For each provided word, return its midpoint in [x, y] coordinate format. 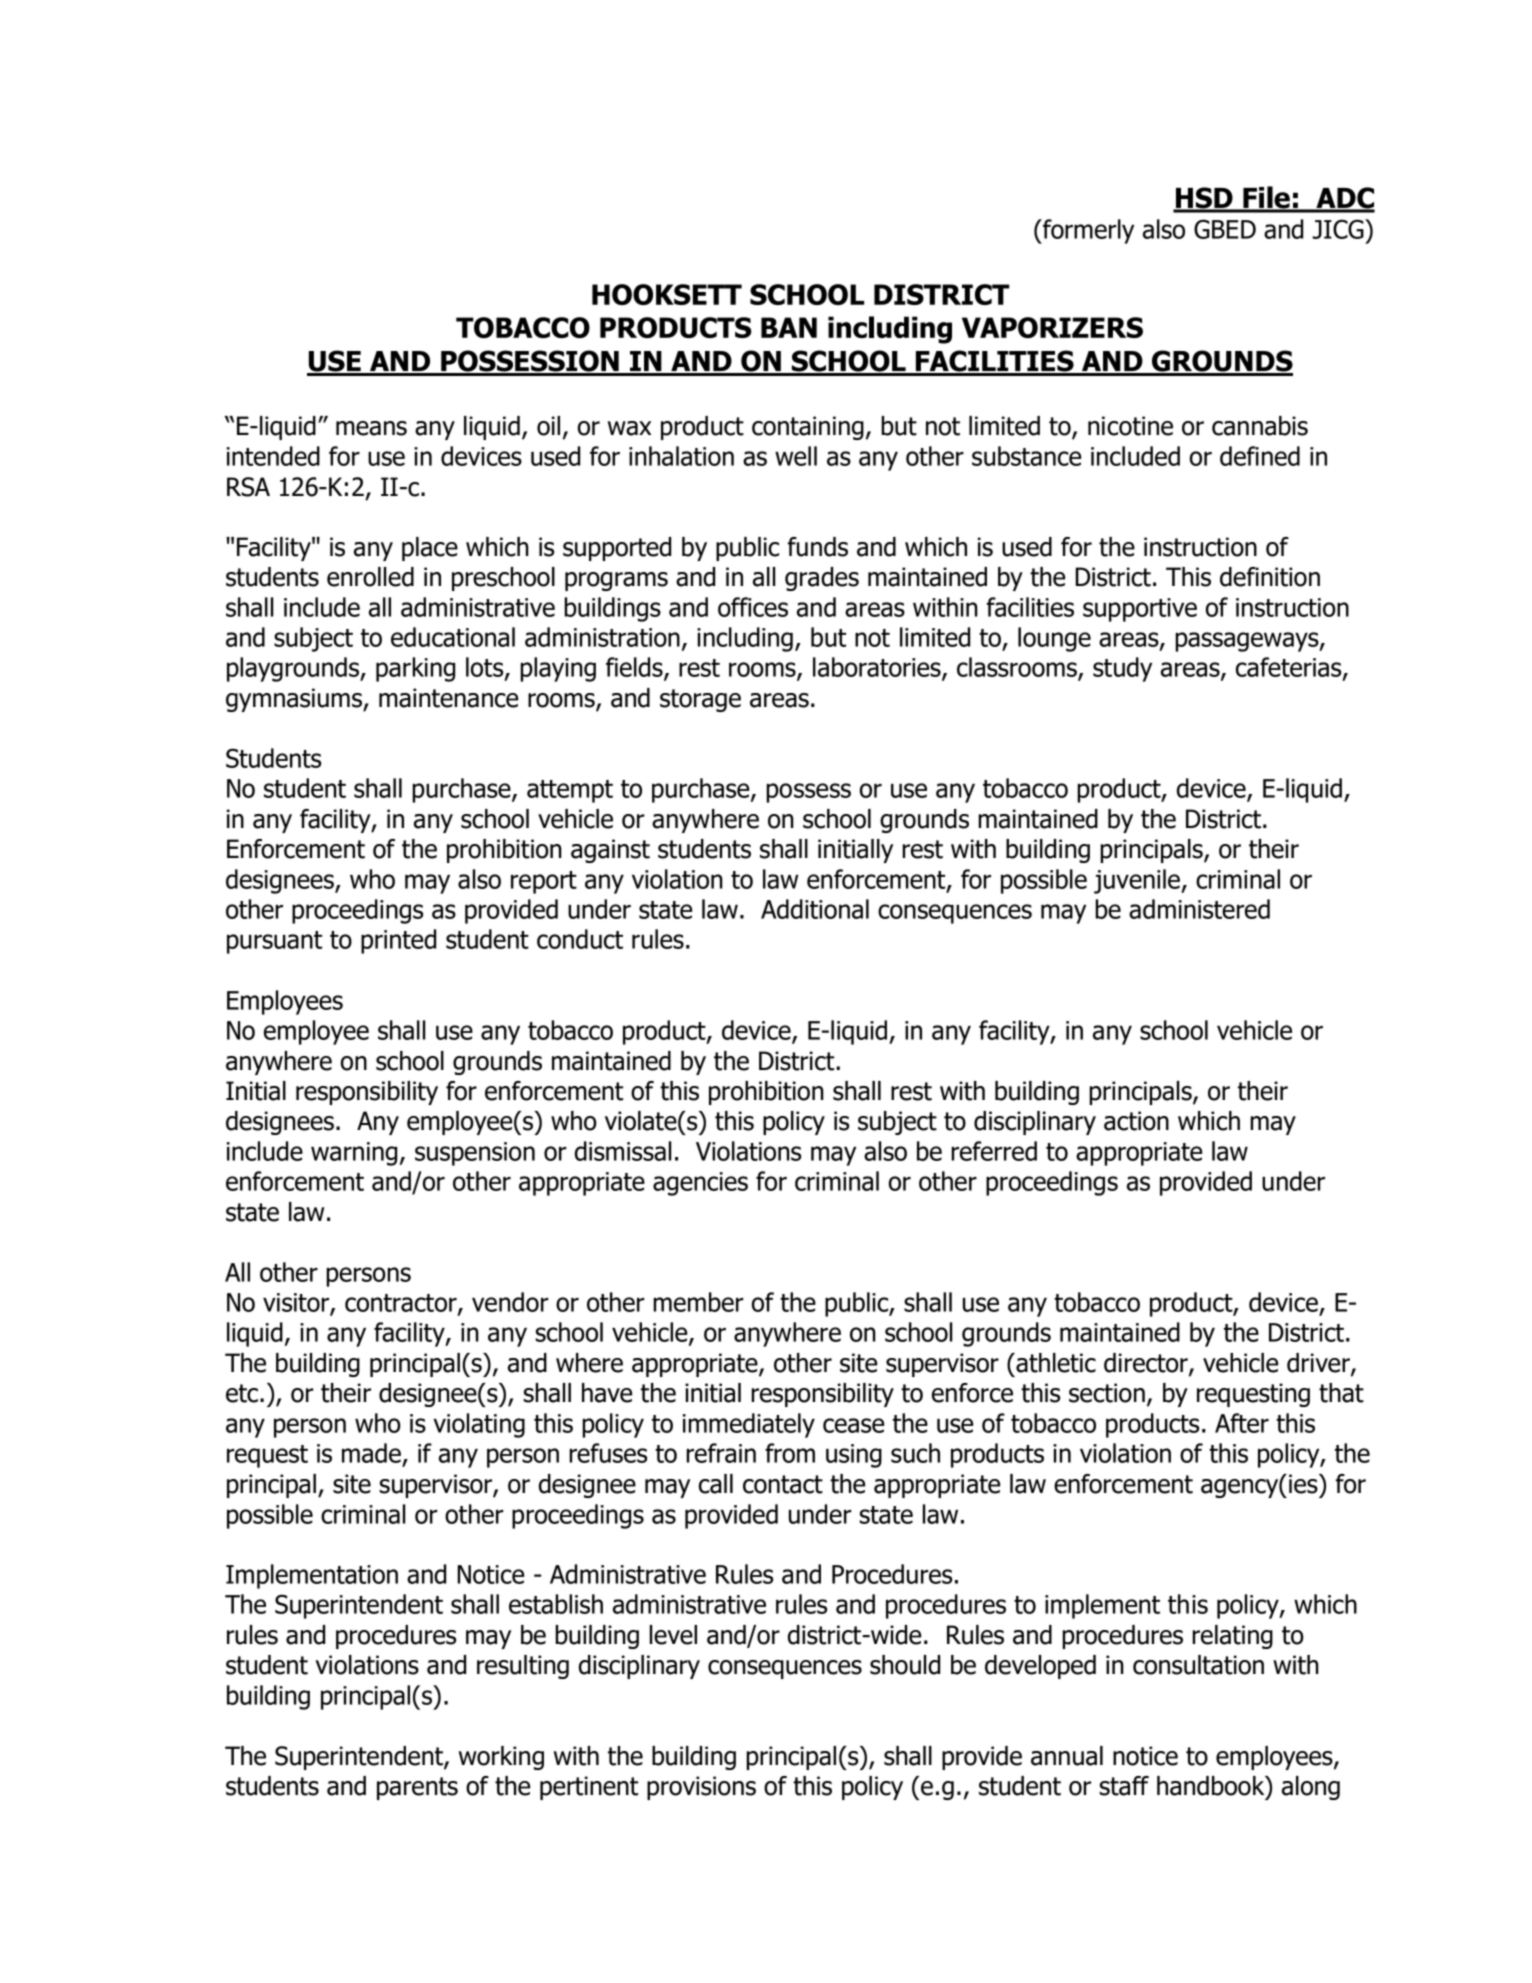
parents [417, 1788]
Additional [815, 909]
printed [398, 941]
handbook [1212, 1787]
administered [1199, 909]
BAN [789, 327]
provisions [701, 1788]
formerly [1087, 231]
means [371, 428]
